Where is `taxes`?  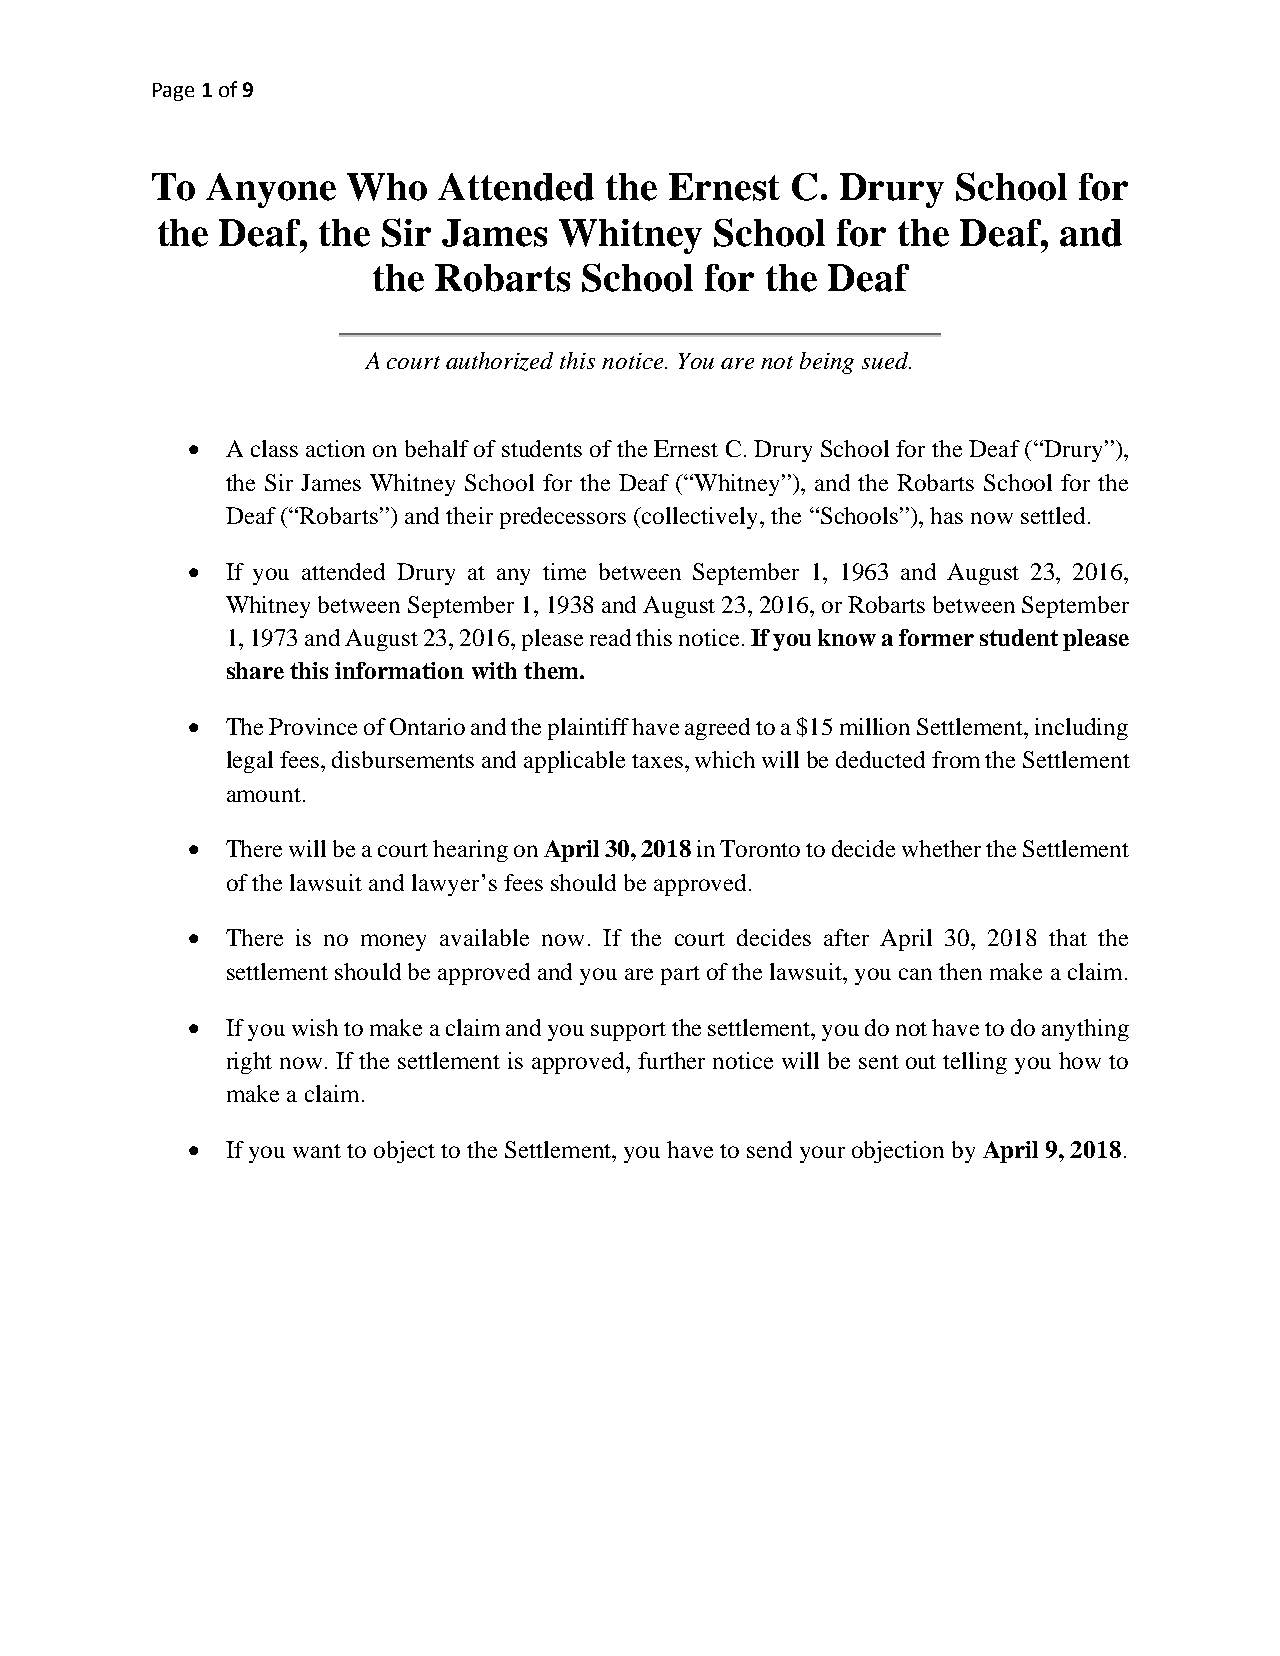
taxes is located at coordinates (657, 761).
